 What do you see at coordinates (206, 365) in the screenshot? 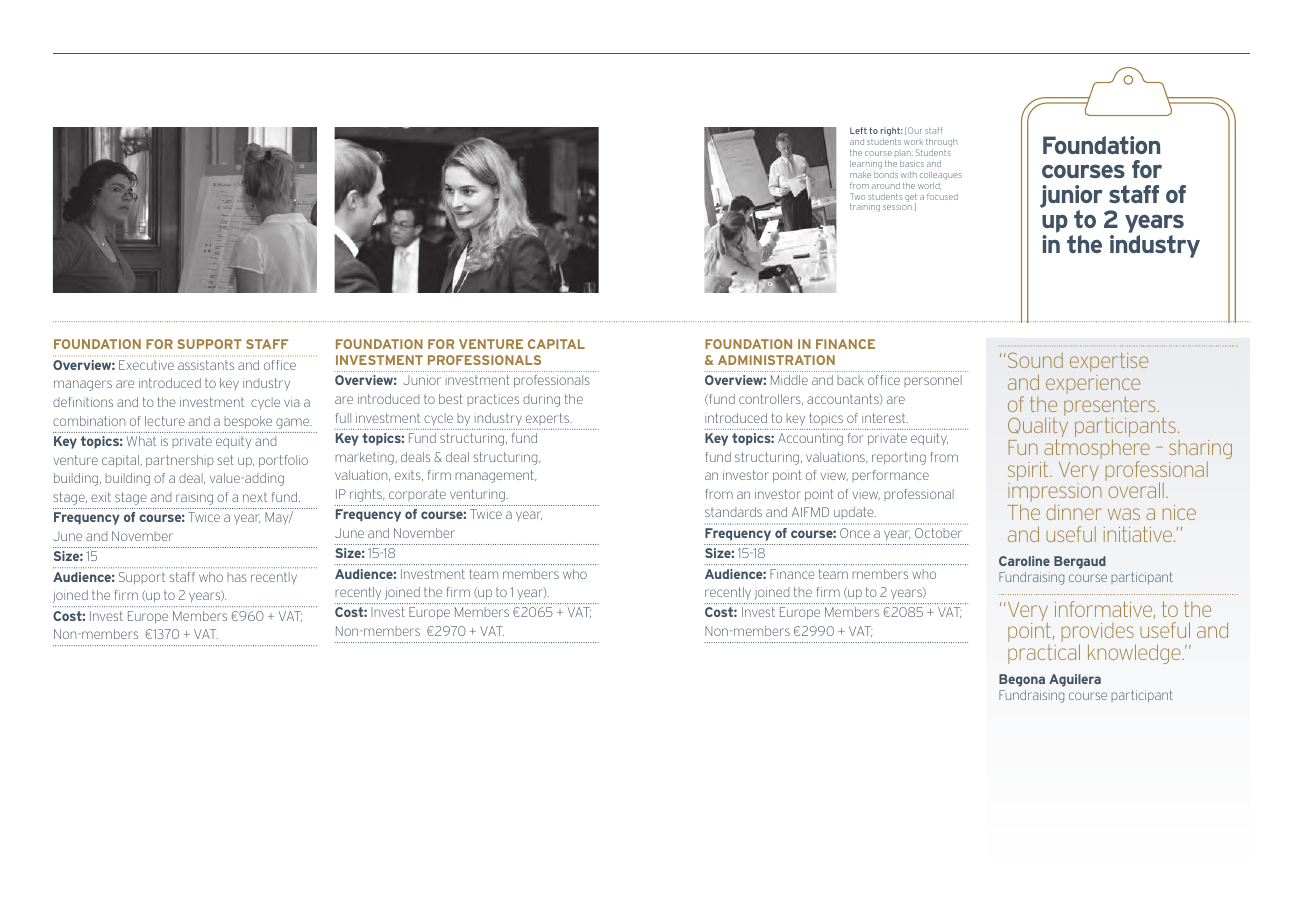
I see `assistants` at bounding box center [206, 365].
